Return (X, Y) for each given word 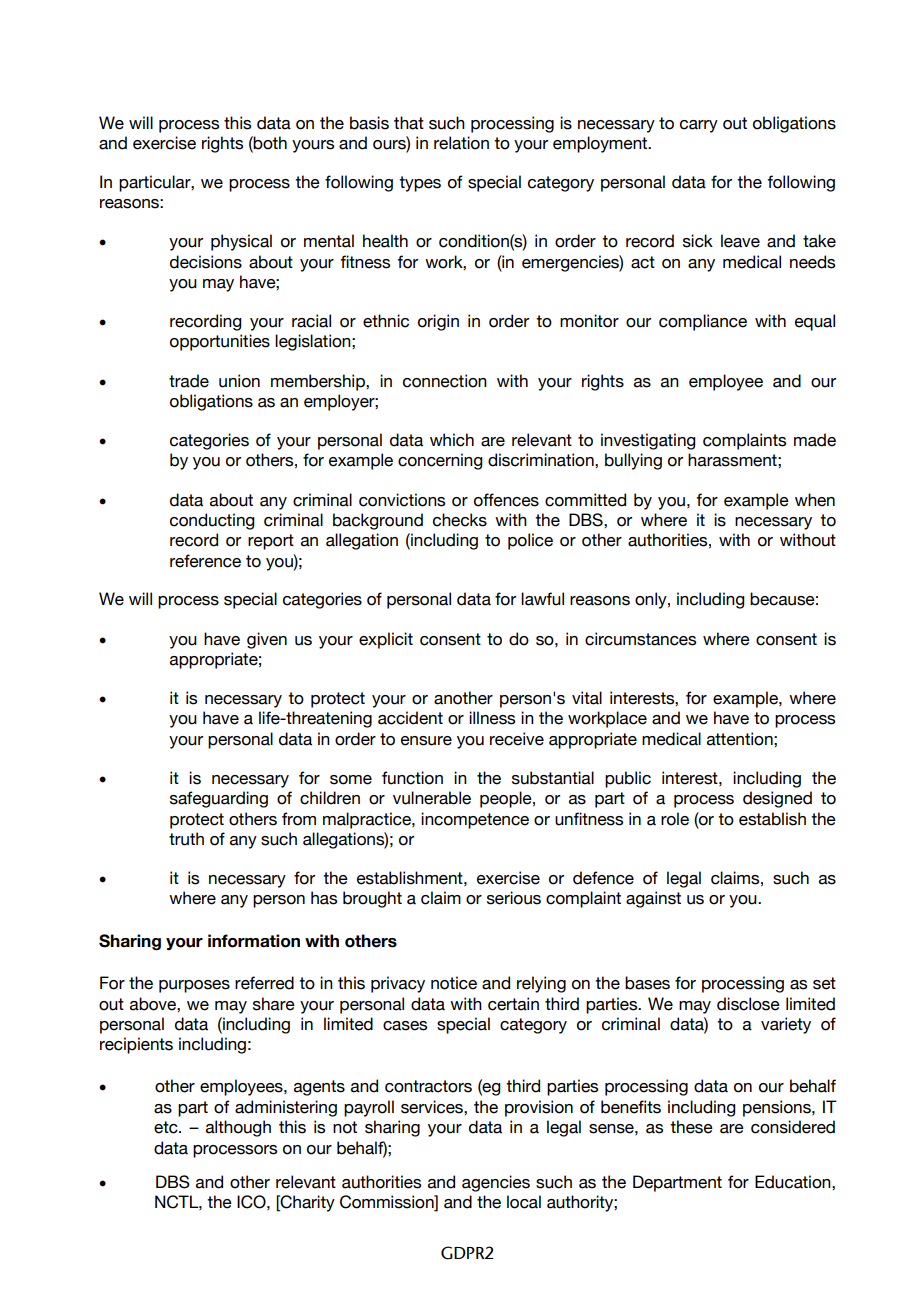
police (530, 541)
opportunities (220, 342)
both (269, 143)
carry (699, 126)
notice (454, 983)
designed (777, 799)
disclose (748, 1004)
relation (461, 143)
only (652, 600)
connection (445, 381)
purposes (194, 986)
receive (517, 739)
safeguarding (219, 799)
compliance (703, 322)
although (238, 1128)
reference (205, 561)
